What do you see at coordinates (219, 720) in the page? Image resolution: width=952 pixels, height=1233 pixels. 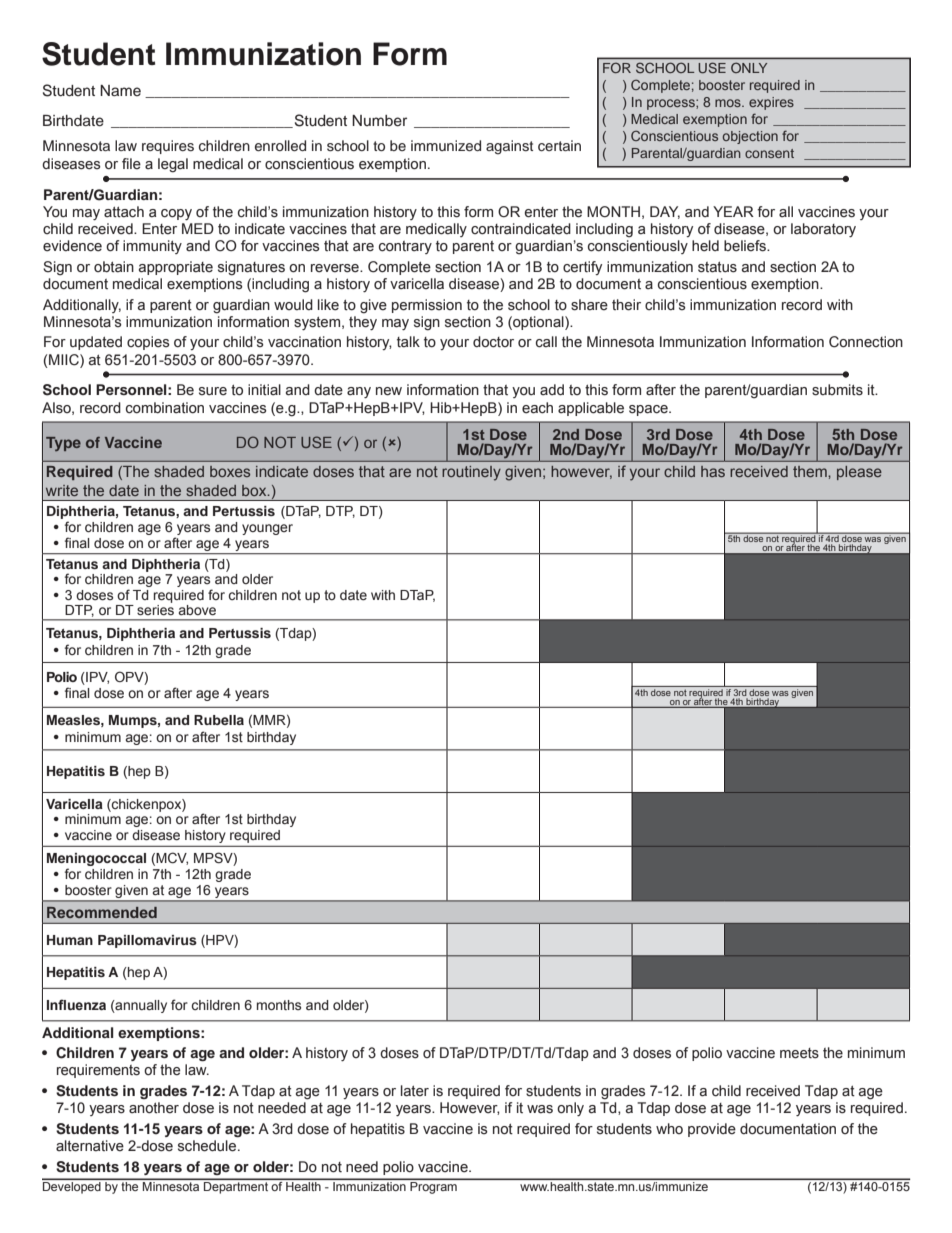 I see `Rubella` at bounding box center [219, 720].
